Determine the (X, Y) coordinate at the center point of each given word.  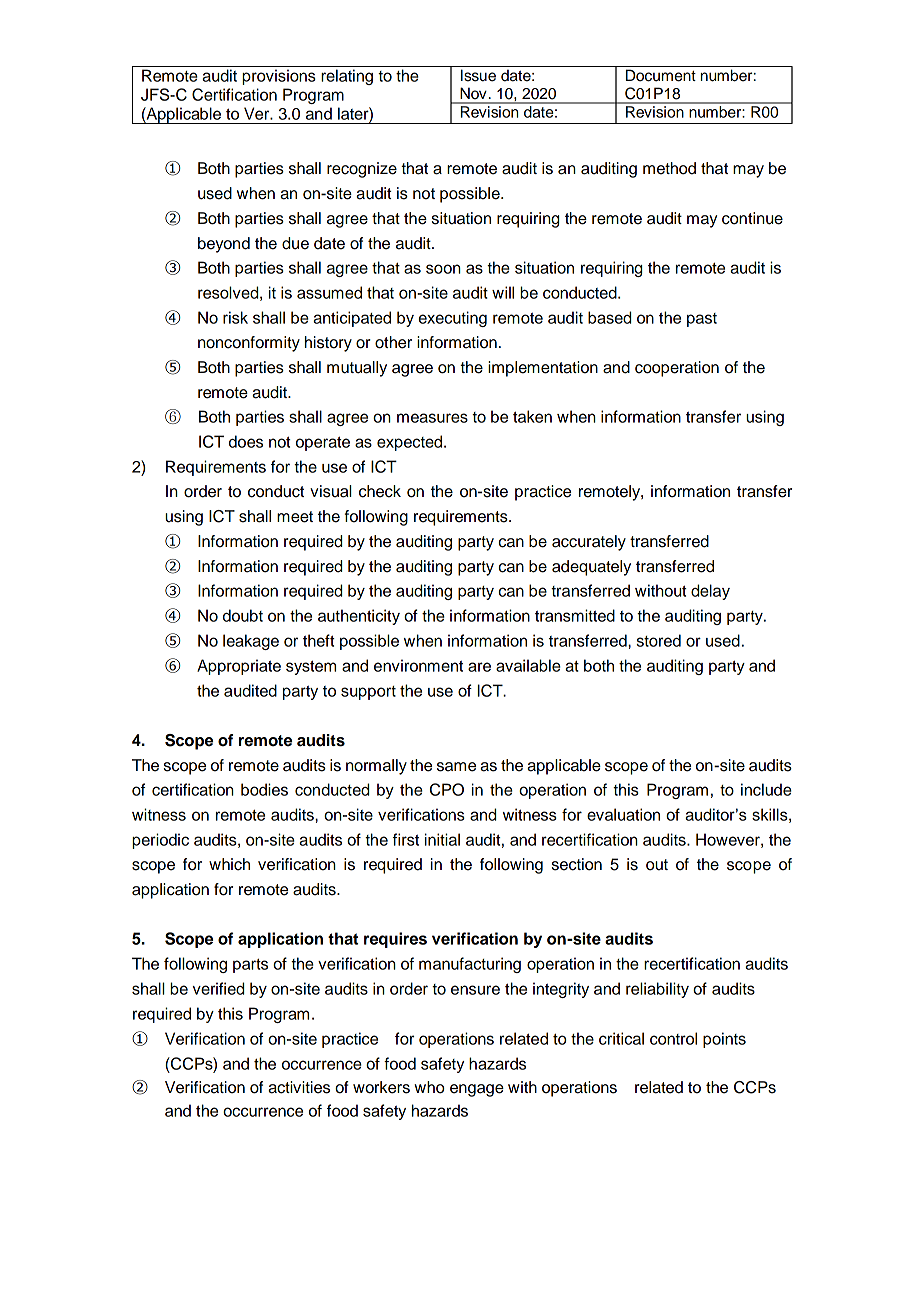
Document (661, 75)
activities (299, 1087)
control (673, 1038)
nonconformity (249, 344)
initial (442, 839)
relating (347, 77)
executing (453, 319)
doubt (243, 615)
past (702, 320)
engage (477, 1090)
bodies (264, 789)
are (479, 667)
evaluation (623, 814)
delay (710, 592)
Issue (478, 75)
